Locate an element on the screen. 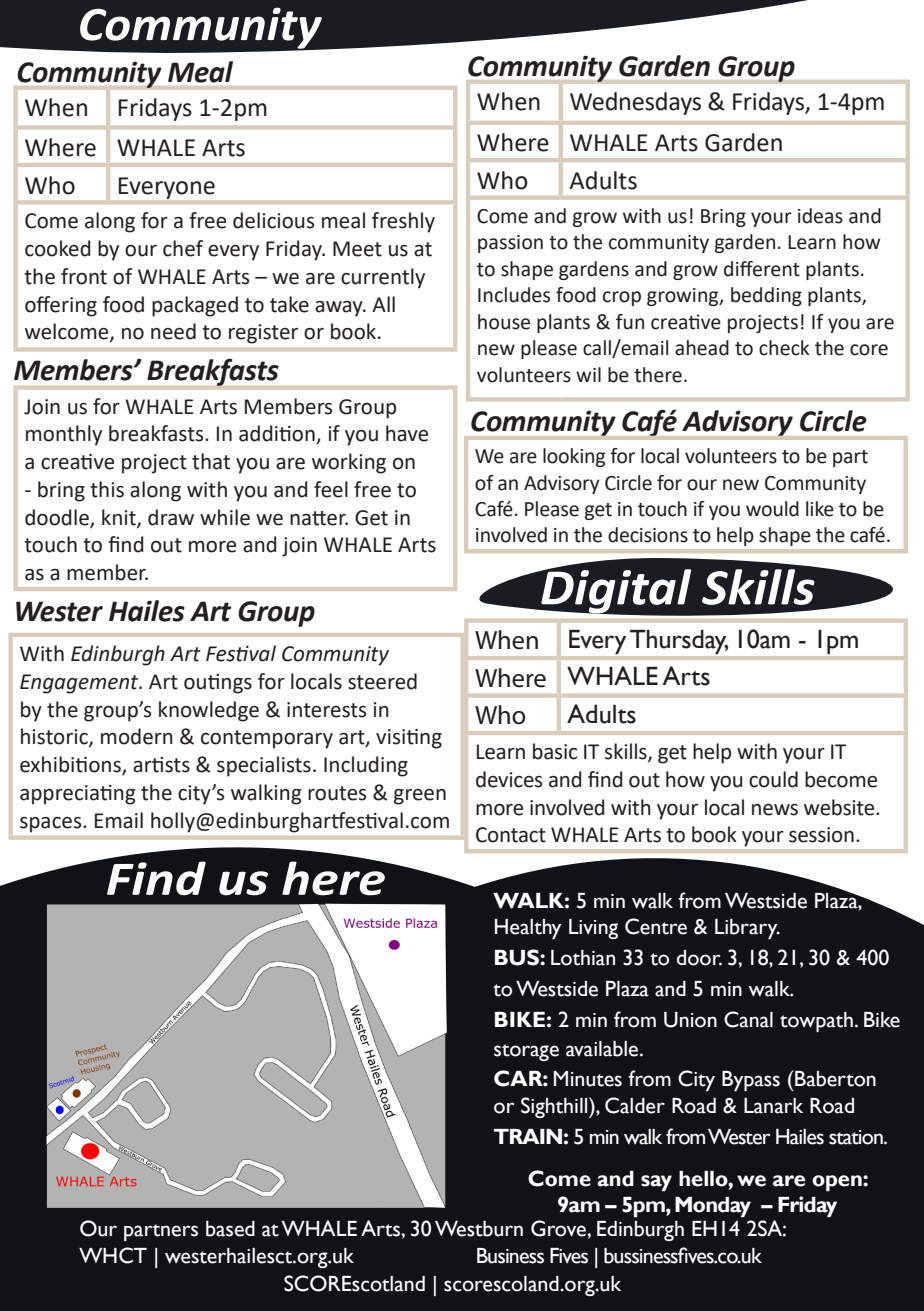  based is located at coordinates (230, 1229).
